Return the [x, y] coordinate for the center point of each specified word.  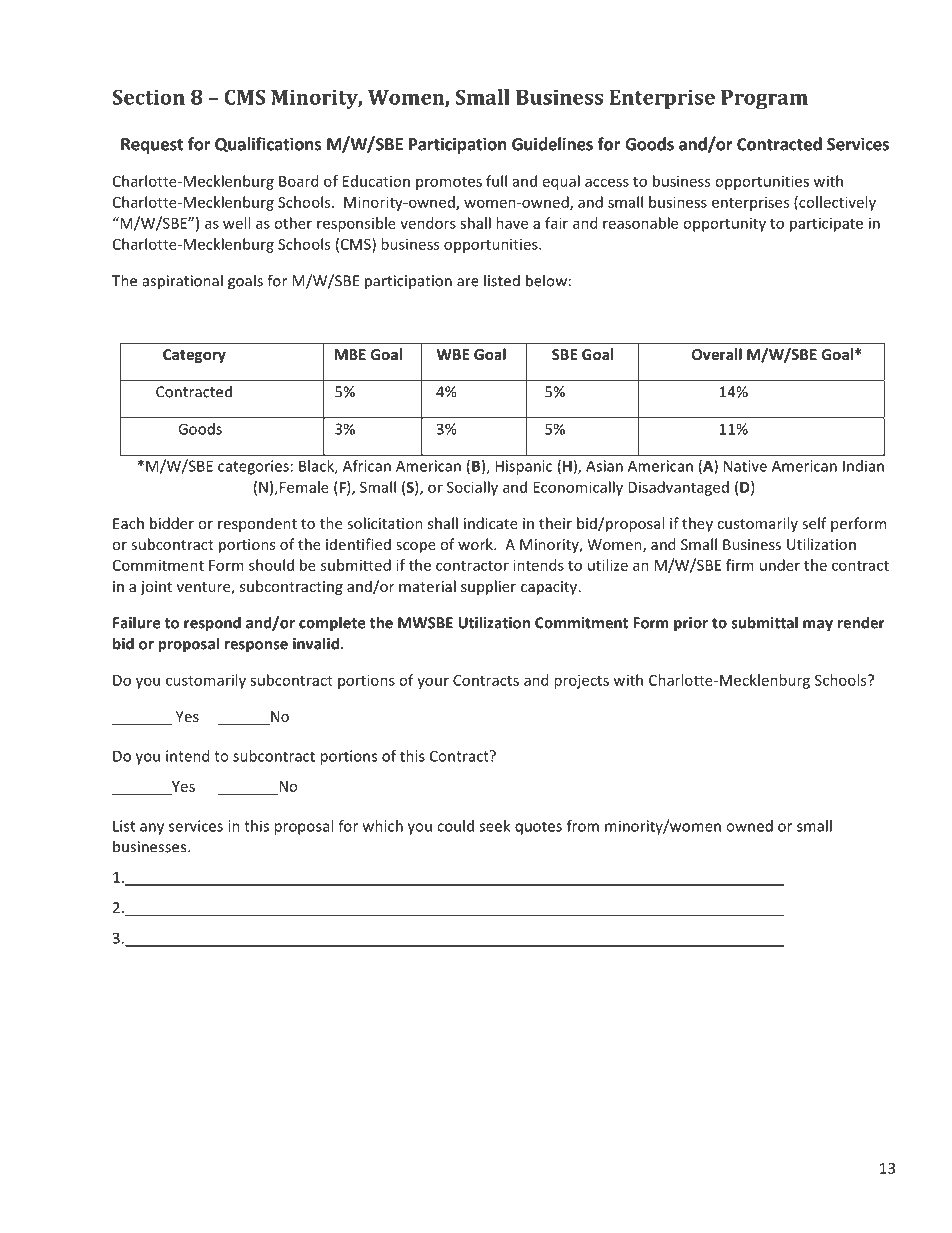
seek [494, 826]
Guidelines [552, 144]
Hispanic [523, 467]
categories [253, 467]
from [583, 826]
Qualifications [268, 145]
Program [764, 100]
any [152, 829]
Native [745, 466]
